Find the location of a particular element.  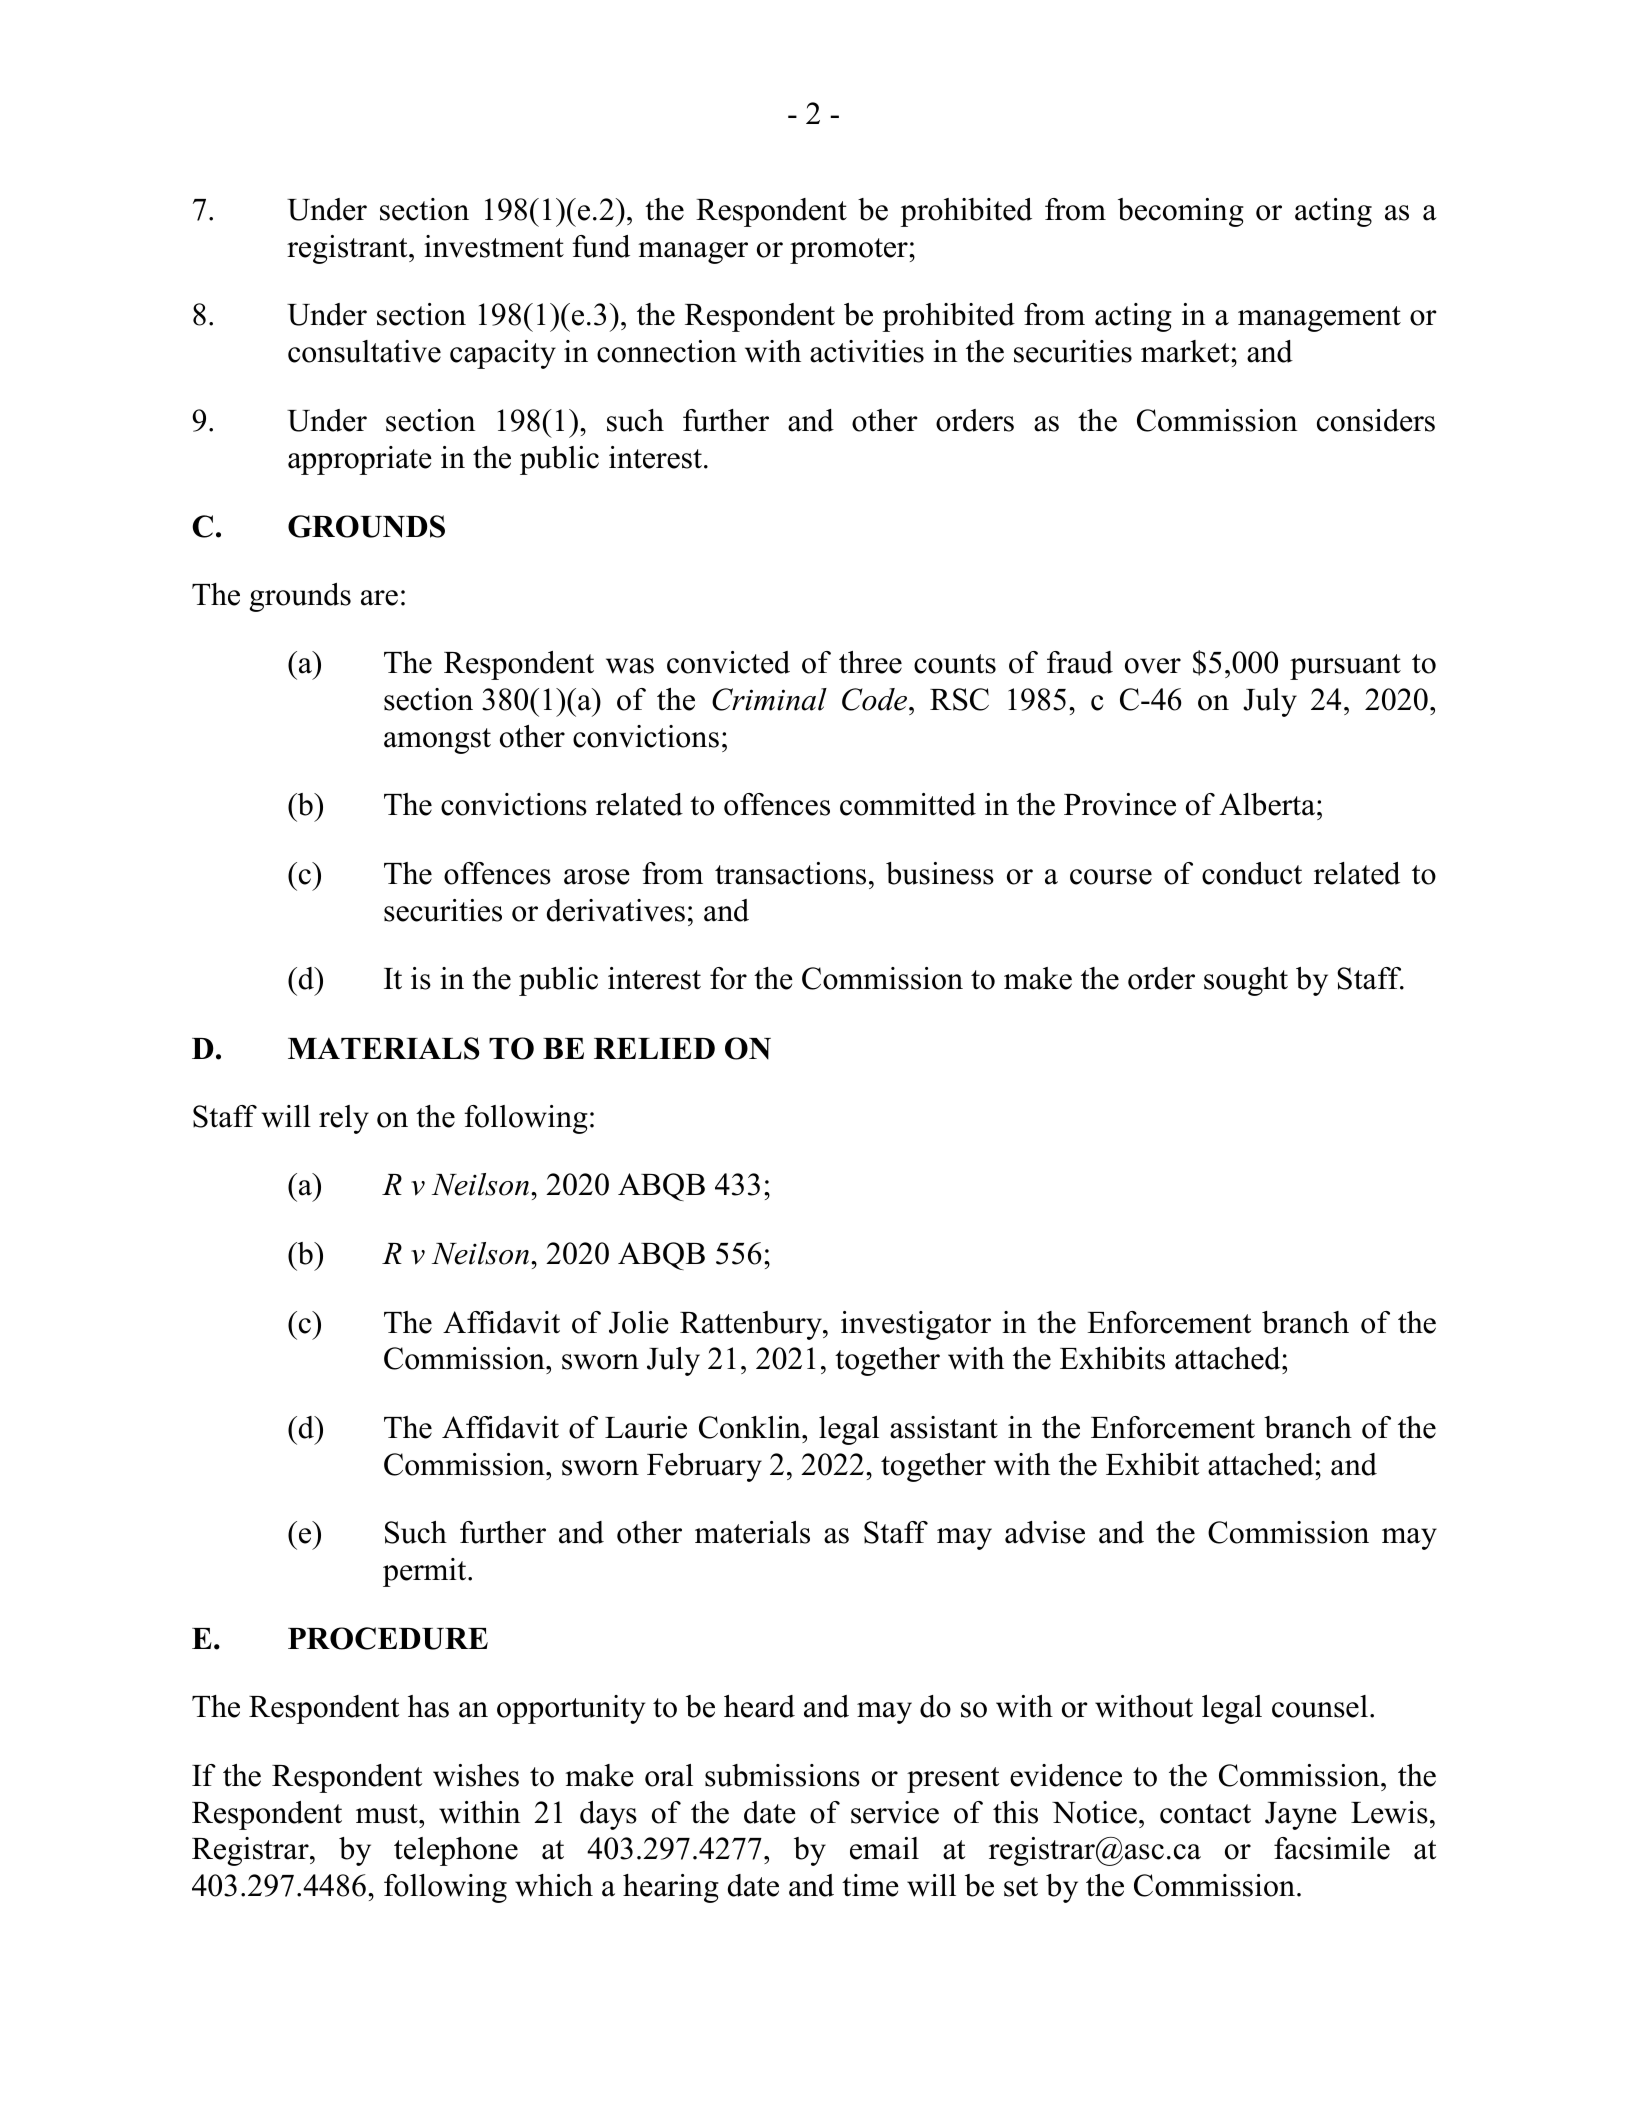

amongst is located at coordinates (437, 741).
